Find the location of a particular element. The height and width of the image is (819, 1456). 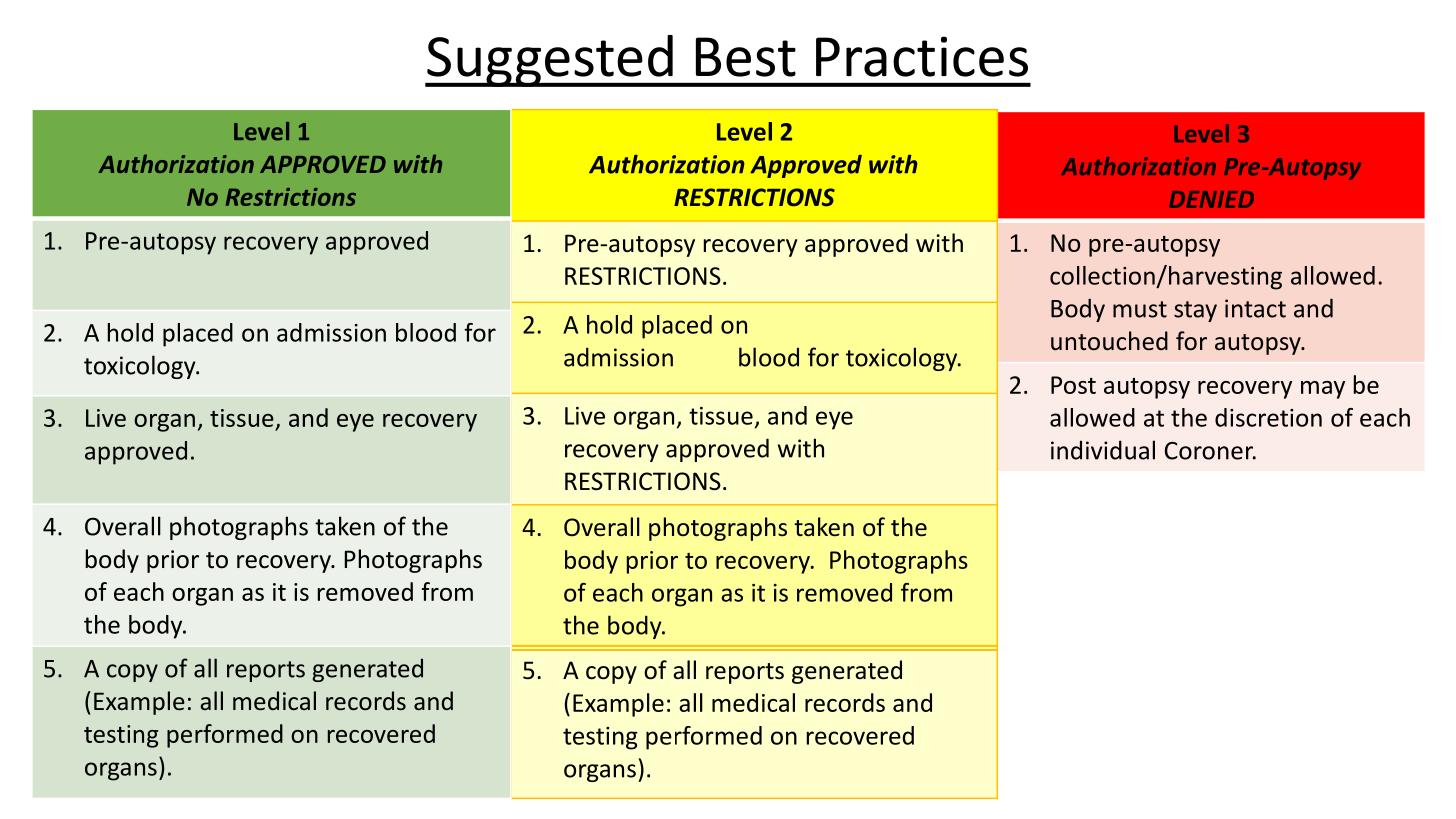

Post is located at coordinates (1073, 385).
